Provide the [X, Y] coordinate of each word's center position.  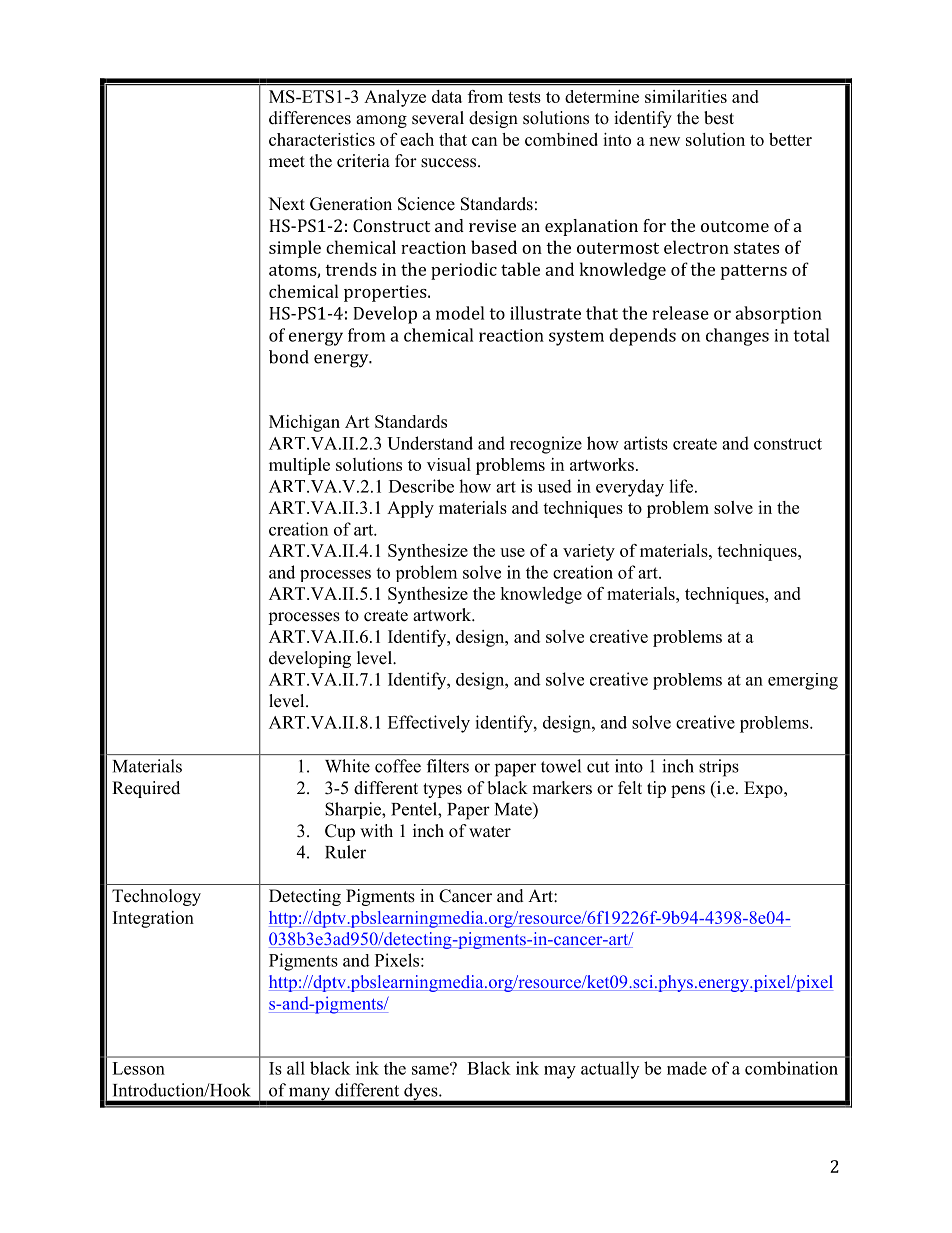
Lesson [138, 1068]
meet [287, 162]
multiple [299, 466]
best [719, 118]
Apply [410, 509]
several [438, 118]
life [681, 486]
